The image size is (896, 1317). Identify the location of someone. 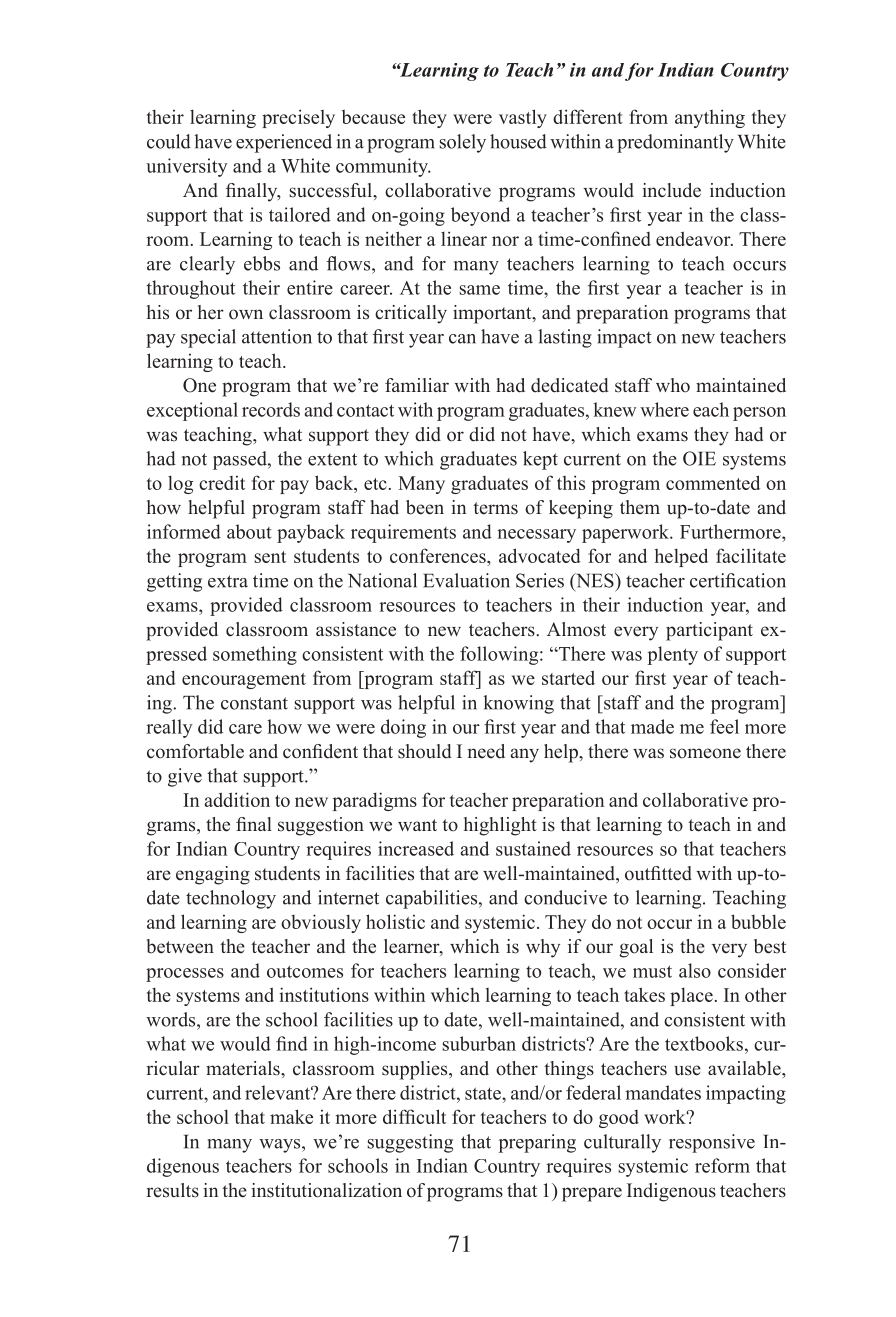
(705, 753).
